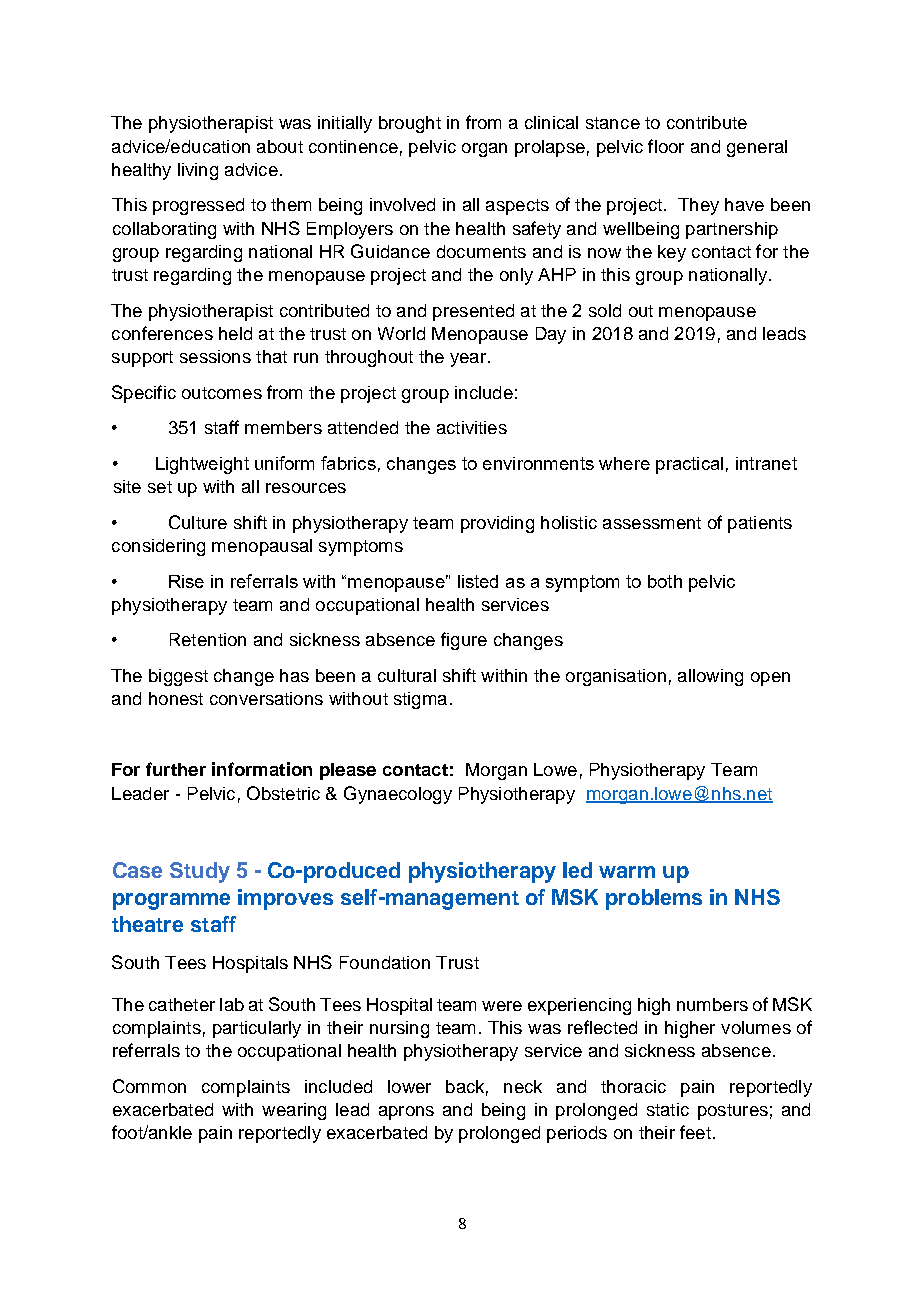  I want to click on practical, so click(689, 465).
